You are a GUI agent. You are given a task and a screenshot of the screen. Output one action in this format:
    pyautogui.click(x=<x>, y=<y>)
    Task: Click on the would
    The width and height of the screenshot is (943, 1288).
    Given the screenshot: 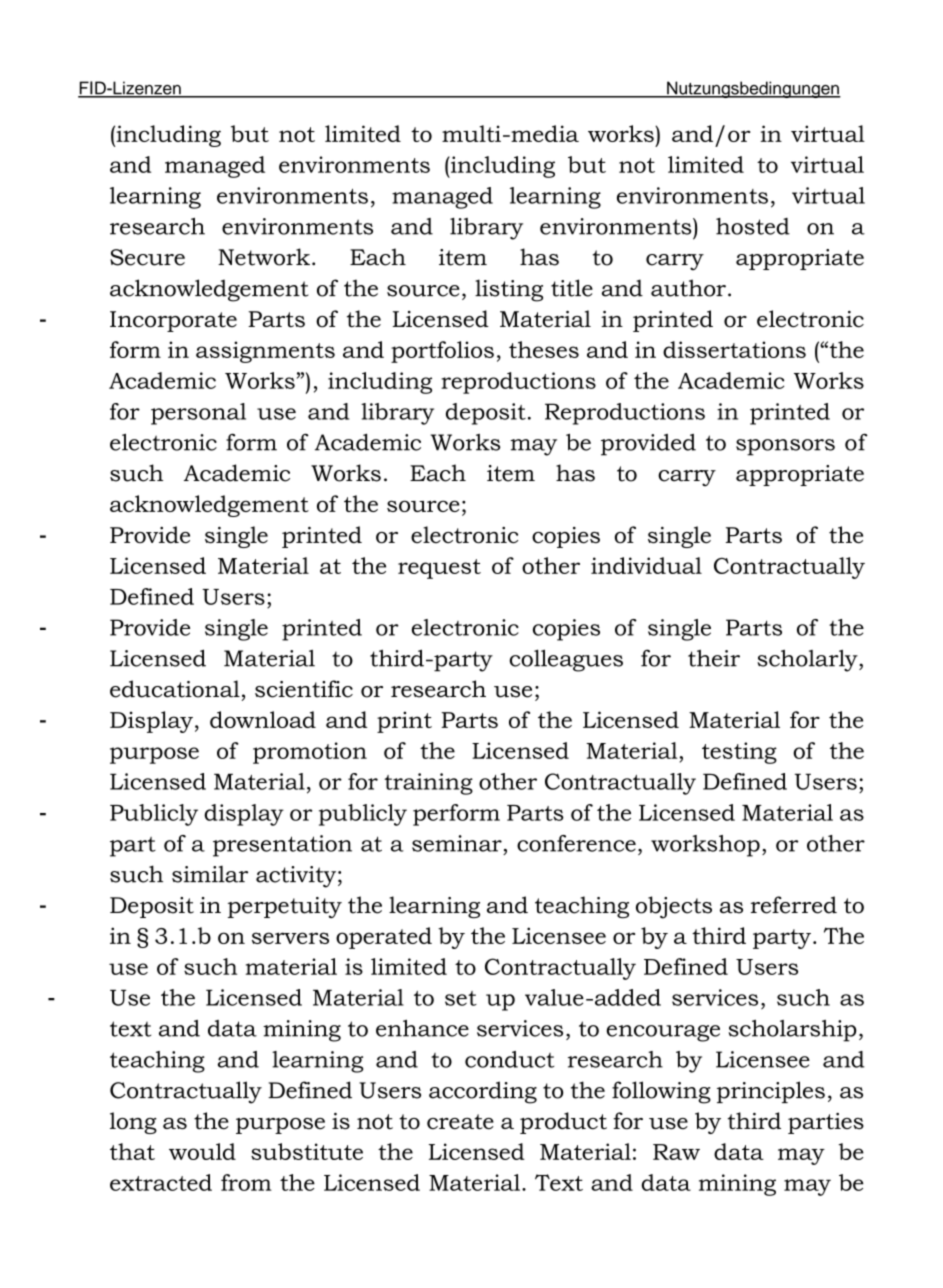 What is the action you would take?
    pyautogui.click(x=202, y=1151)
